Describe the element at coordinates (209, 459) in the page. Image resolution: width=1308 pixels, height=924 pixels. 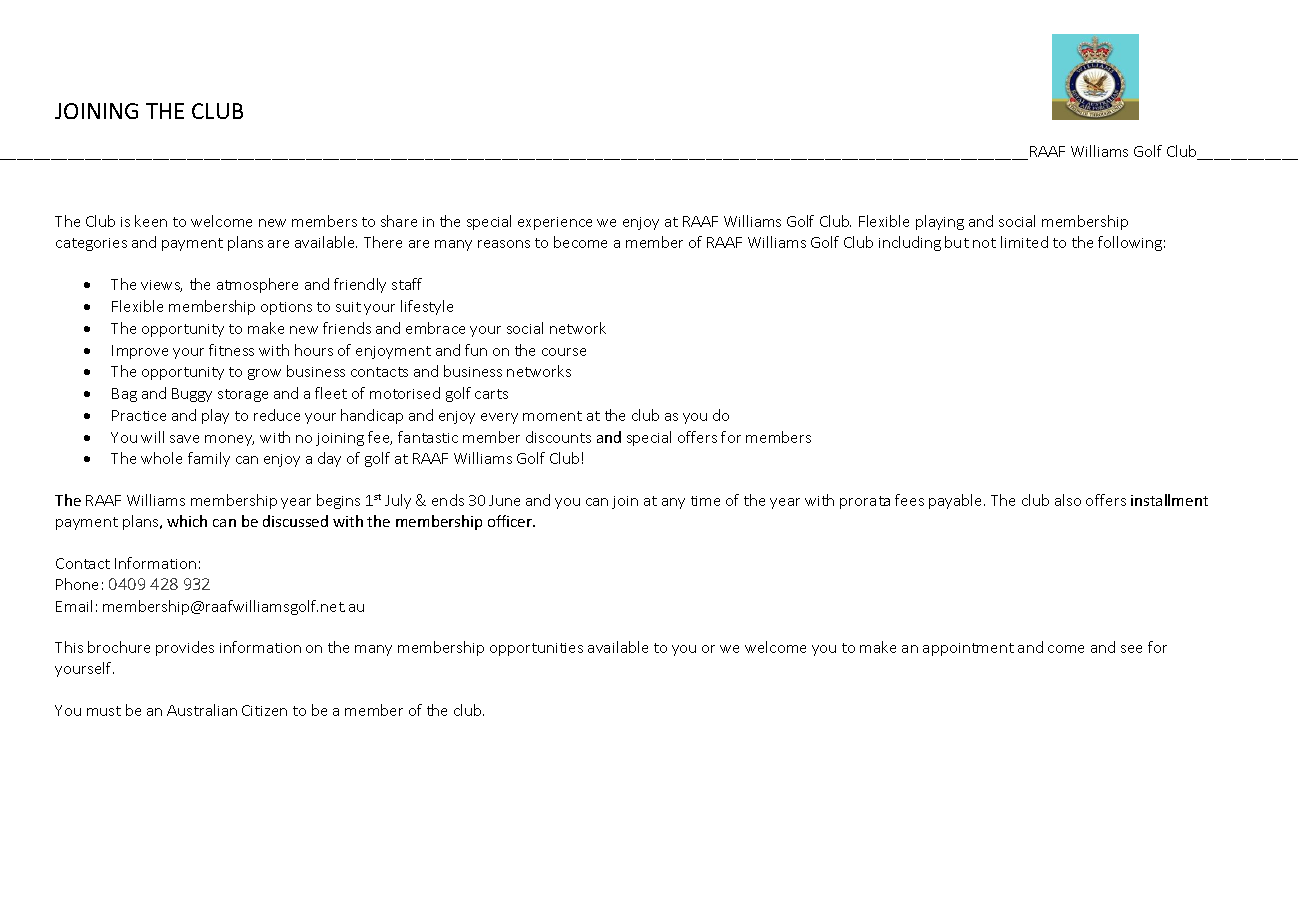
I see `family` at that location.
